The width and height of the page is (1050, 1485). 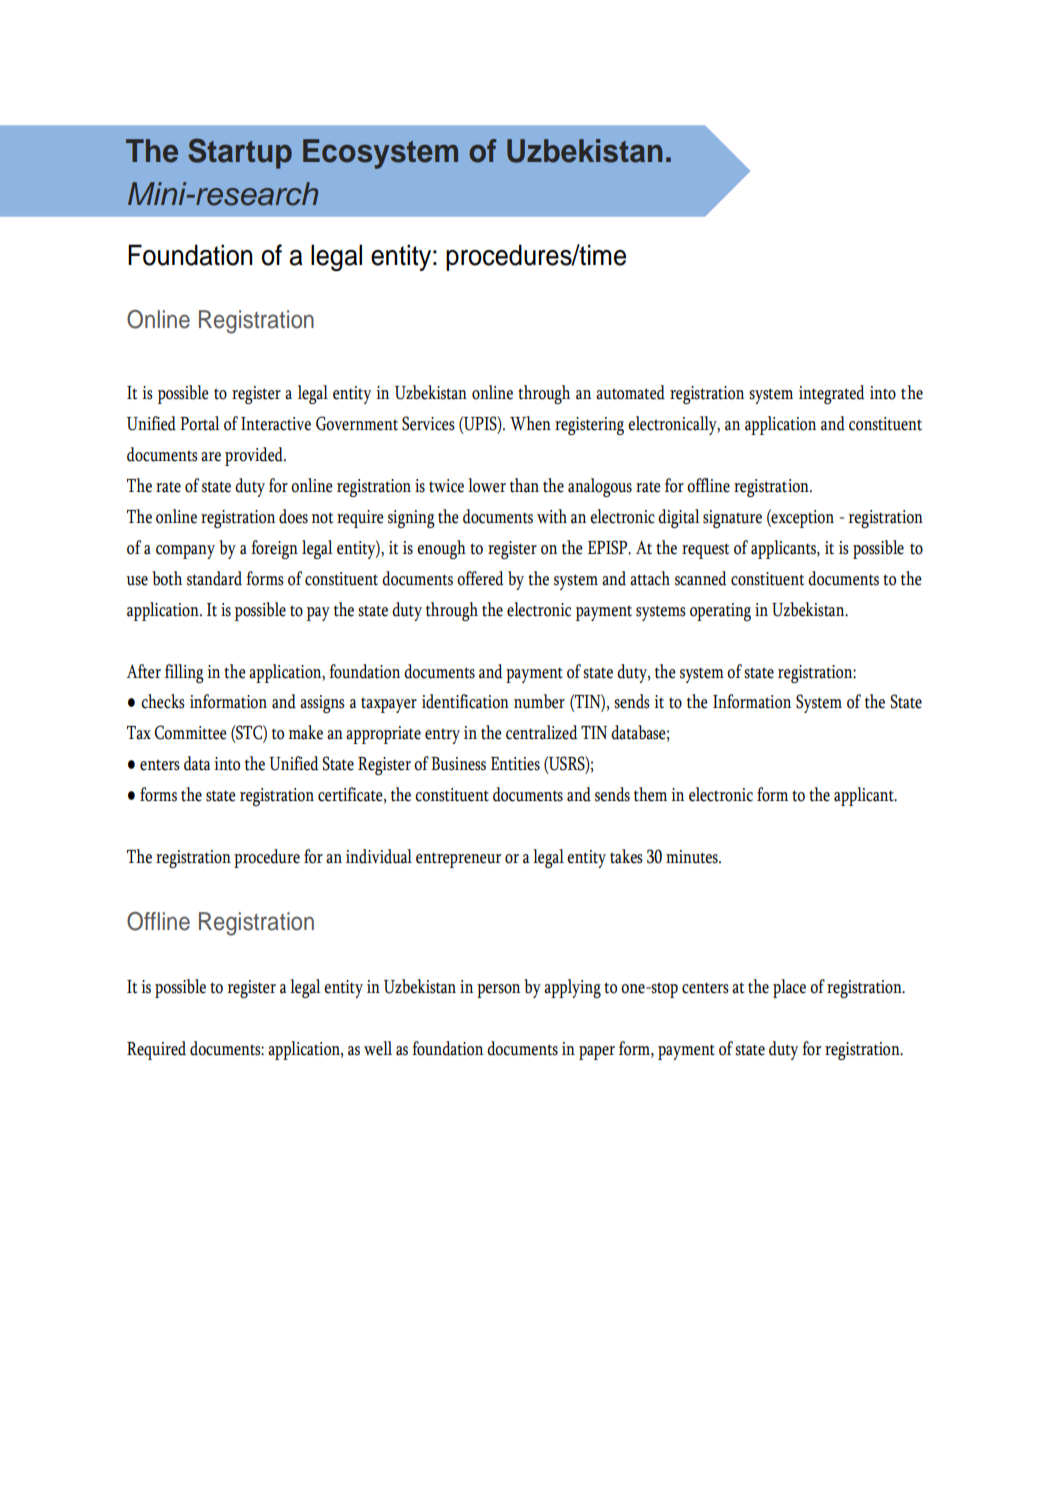 I want to click on When, so click(x=530, y=423).
